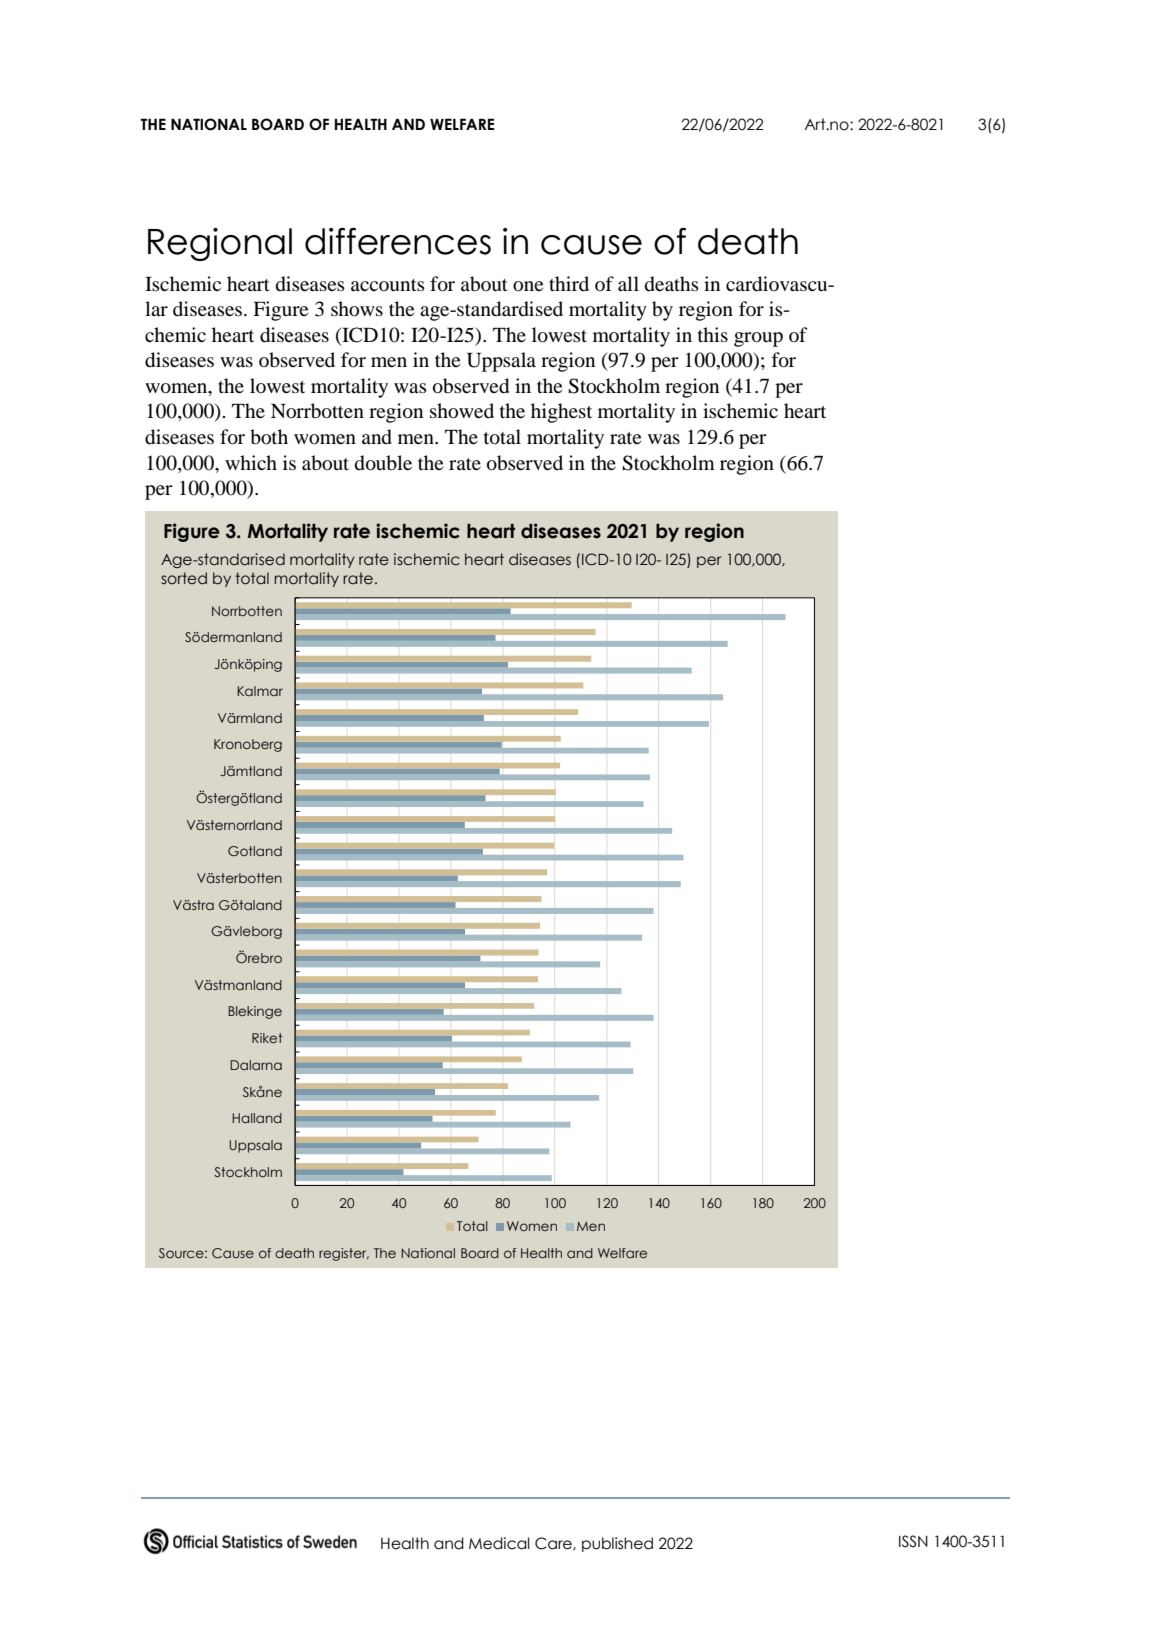 The image size is (1153, 1631). I want to click on highest, so click(561, 413).
